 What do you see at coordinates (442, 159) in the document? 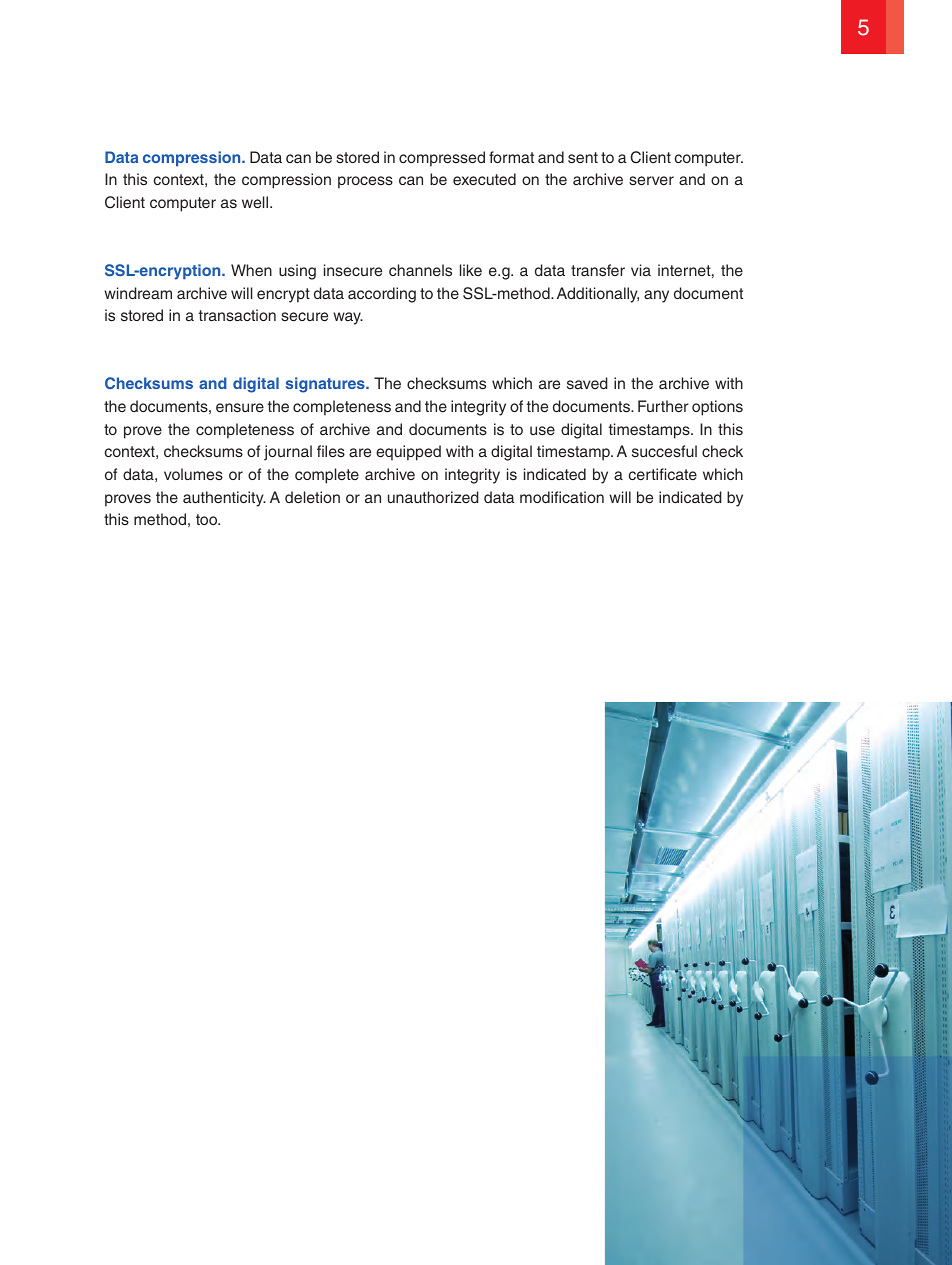
I see `compressed` at bounding box center [442, 159].
